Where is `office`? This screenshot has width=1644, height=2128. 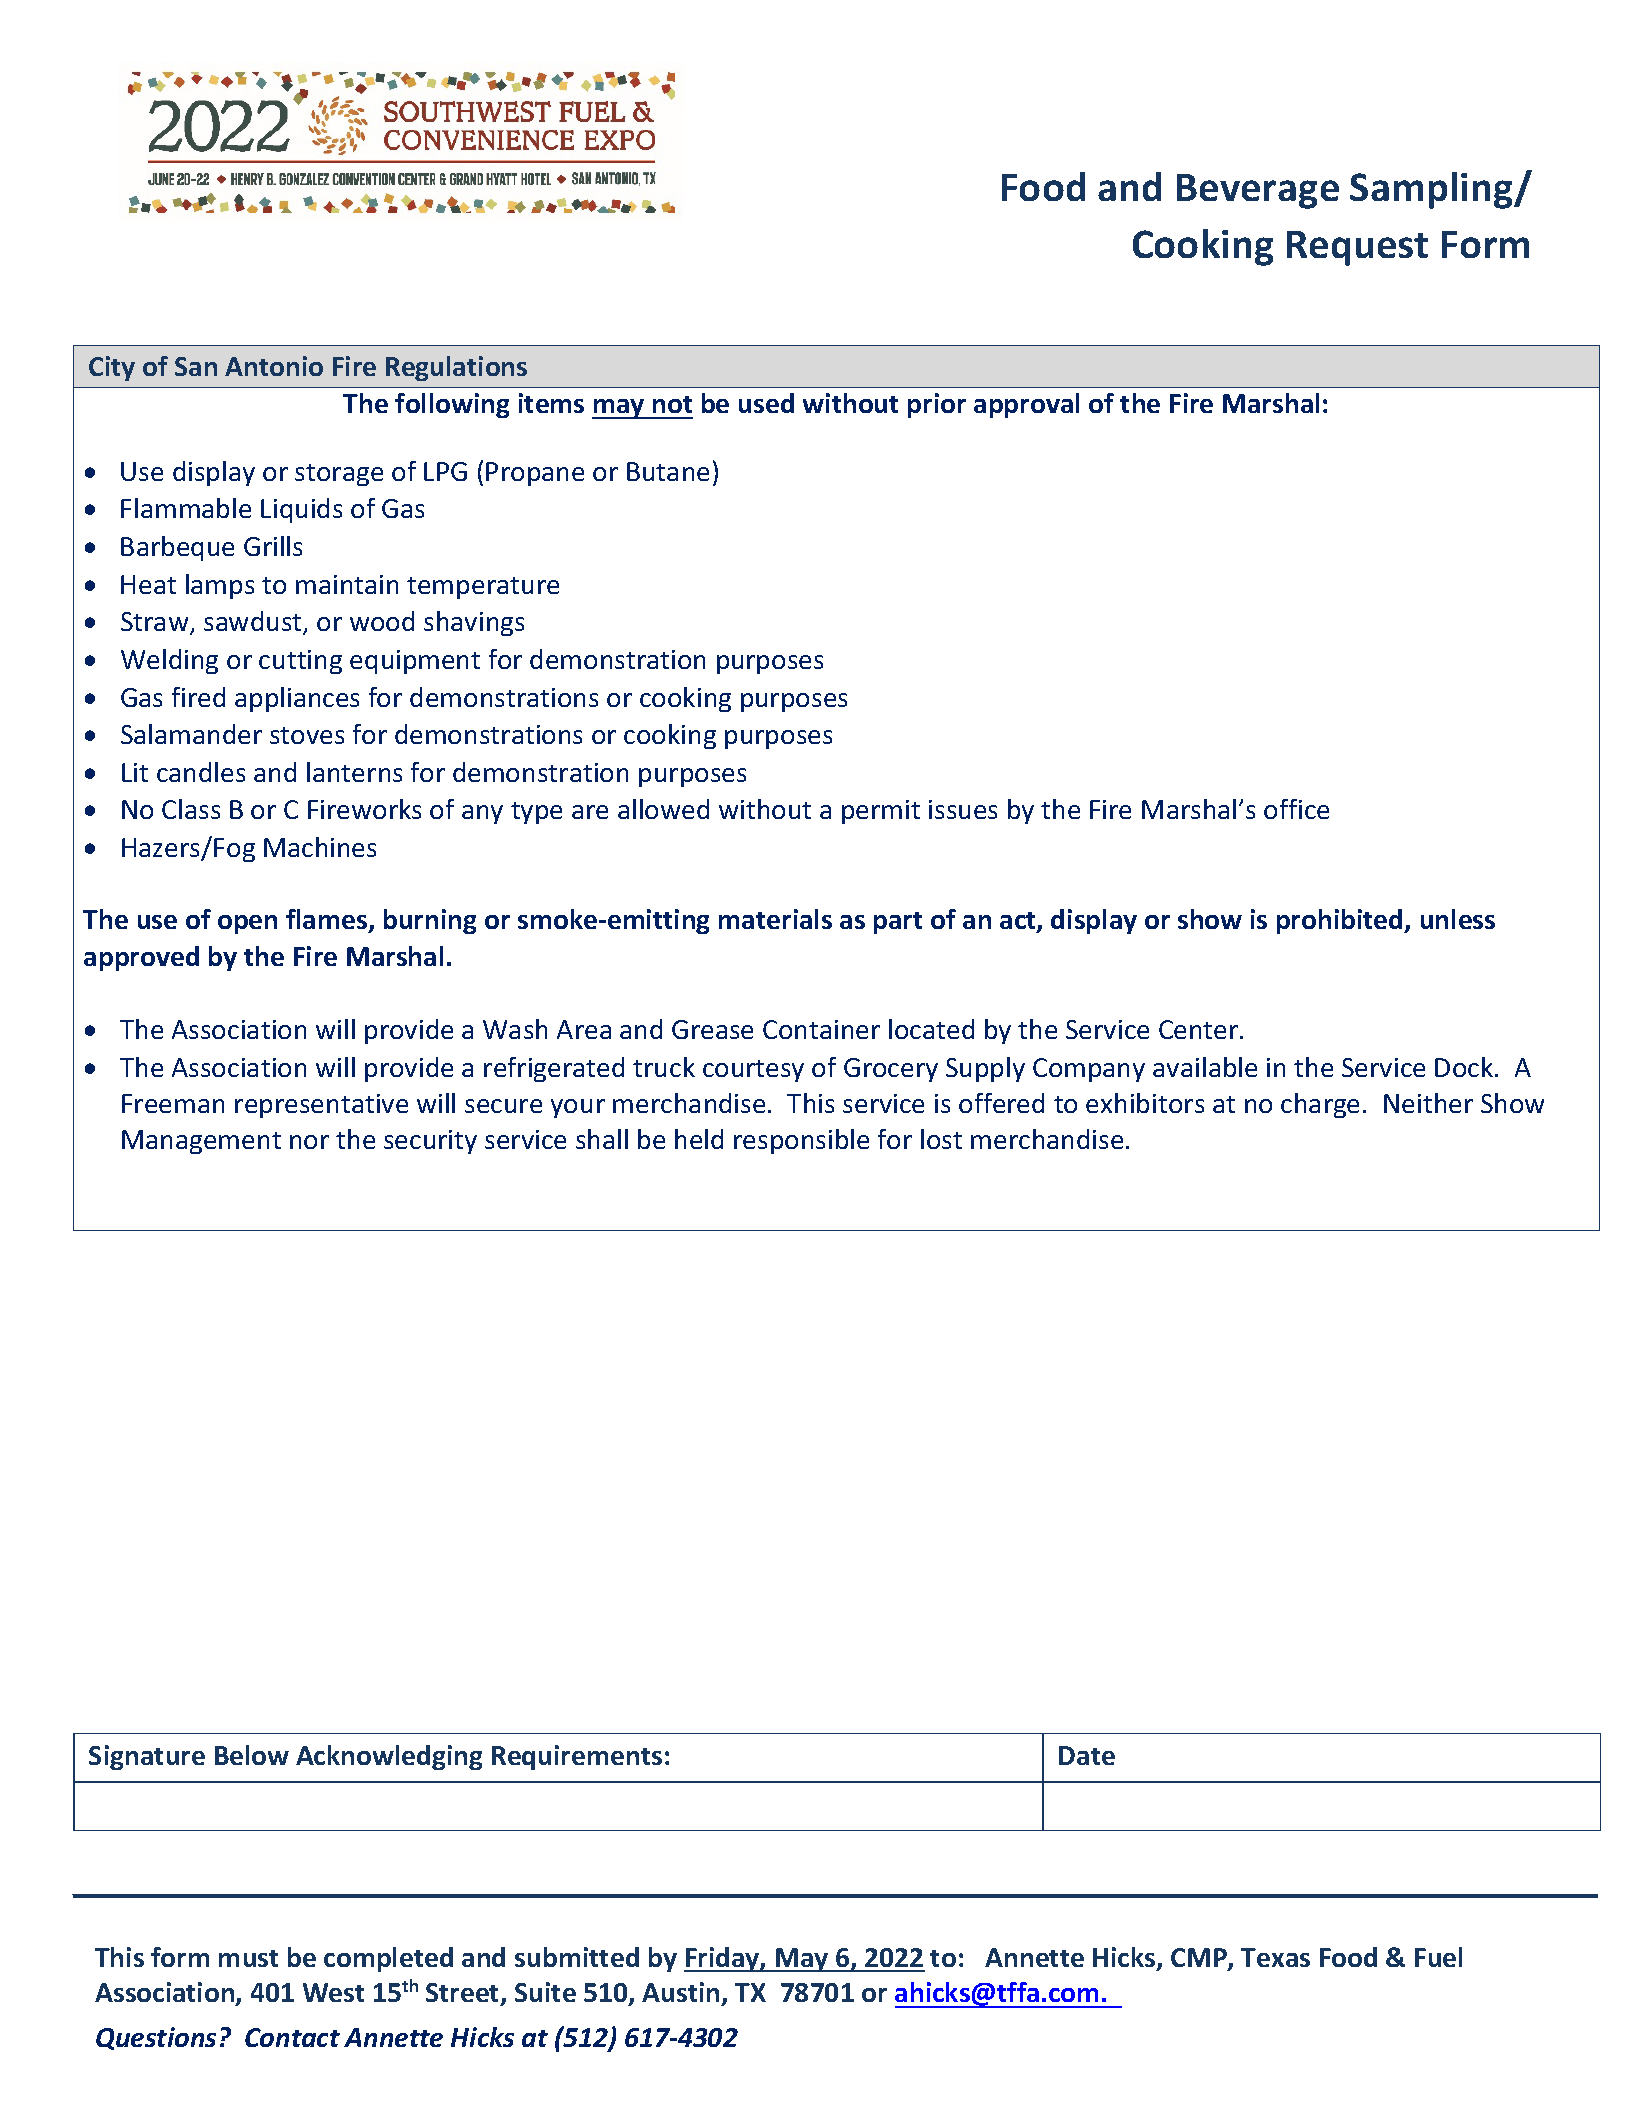
office is located at coordinates (1296, 809).
